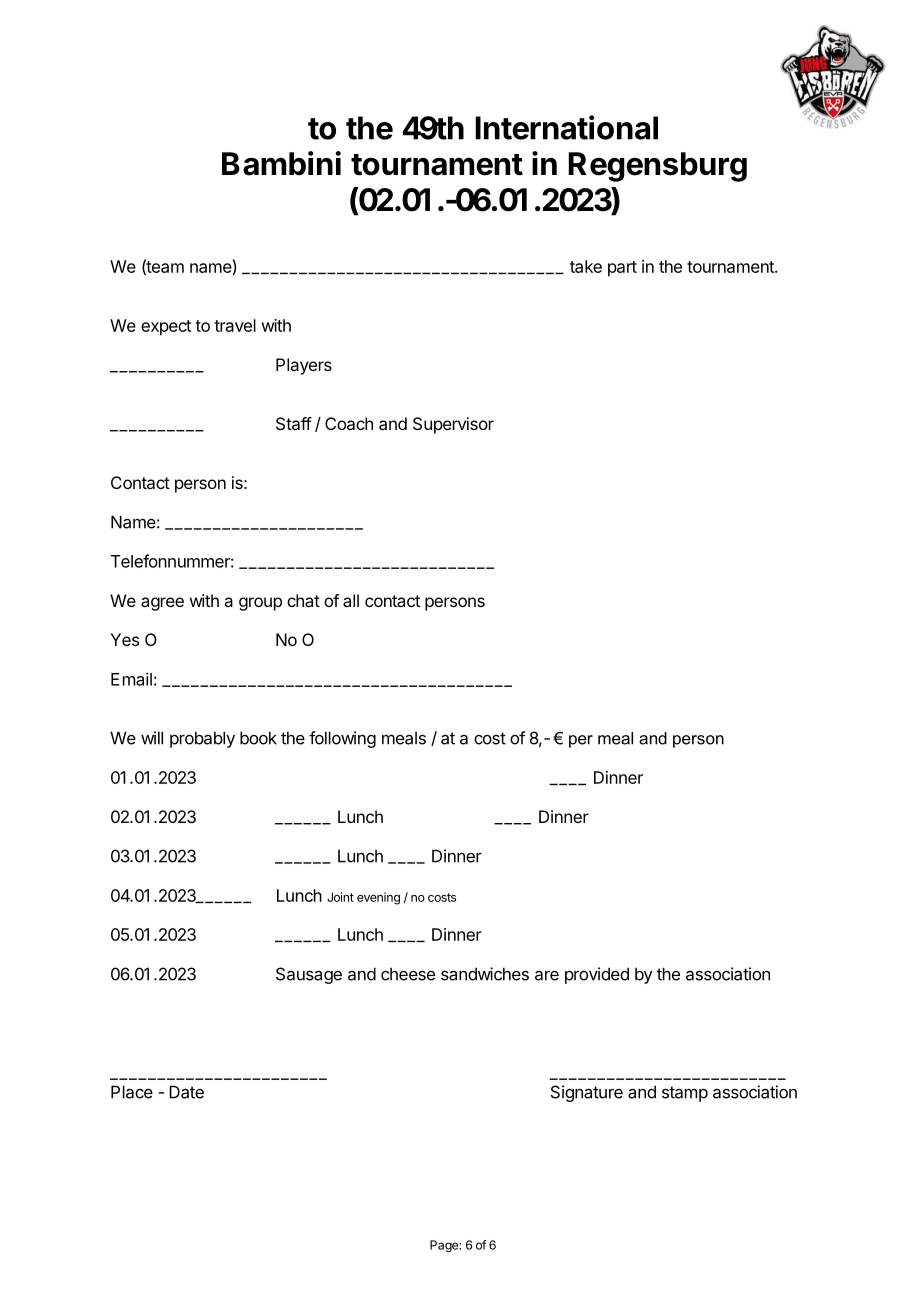 Image resolution: width=924 pixels, height=1308 pixels. Describe the element at coordinates (166, 328) in the screenshot. I see `expect` at that location.
